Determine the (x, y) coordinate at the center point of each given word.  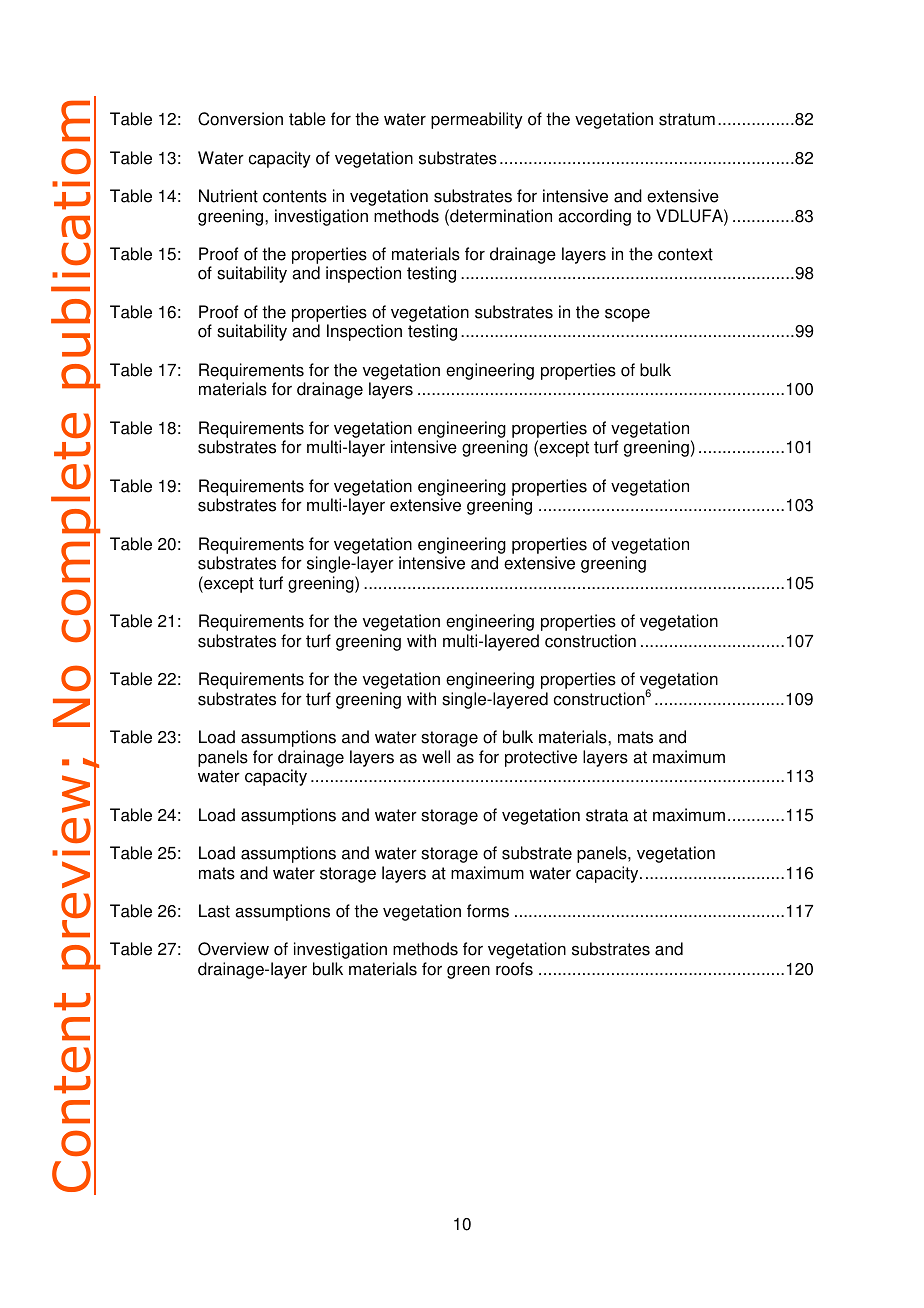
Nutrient (228, 196)
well (436, 757)
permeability (477, 120)
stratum (687, 119)
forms (488, 911)
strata (607, 815)
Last (214, 911)
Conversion (240, 119)
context (685, 254)
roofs (514, 969)
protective (541, 758)
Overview (233, 949)
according (594, 217)
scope (627, 315)
